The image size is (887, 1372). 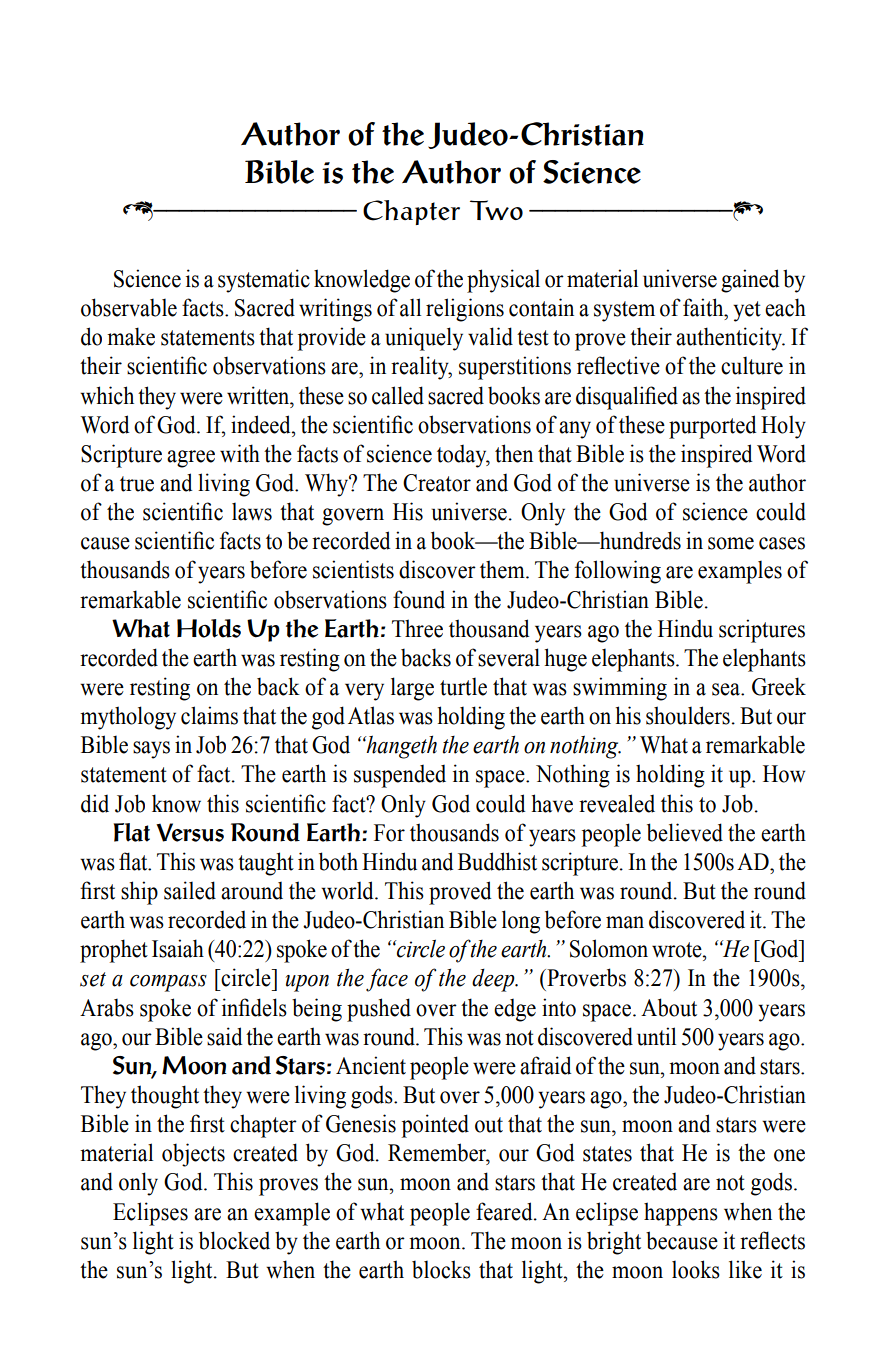 What do you see at coordinates (400, 776) in the screenshot?
I see `suspended` at bounding box center [400, 776].
